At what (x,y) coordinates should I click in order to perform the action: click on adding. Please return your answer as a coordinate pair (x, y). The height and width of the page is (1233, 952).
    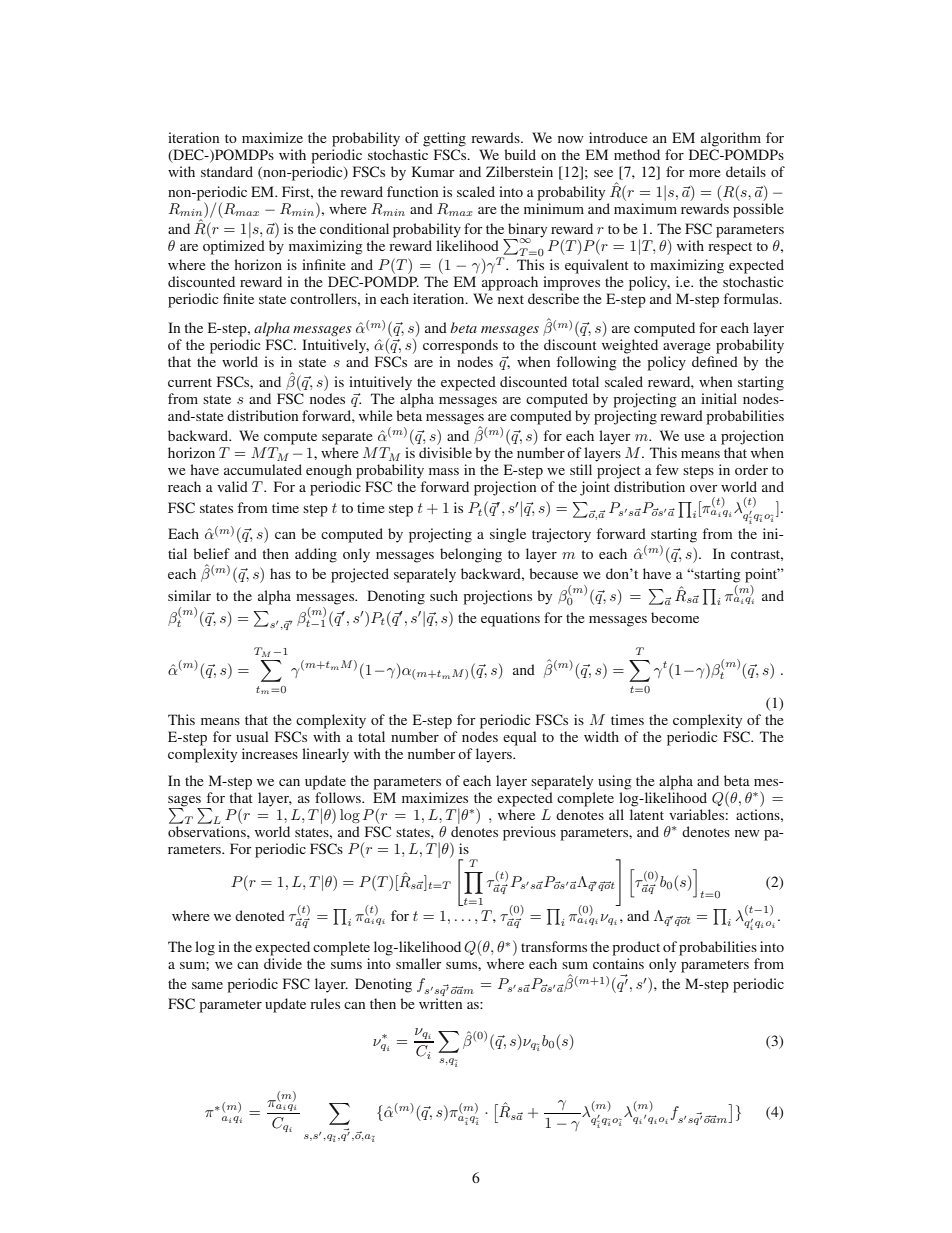
    Looking at the image, I should click on (316, 555).
